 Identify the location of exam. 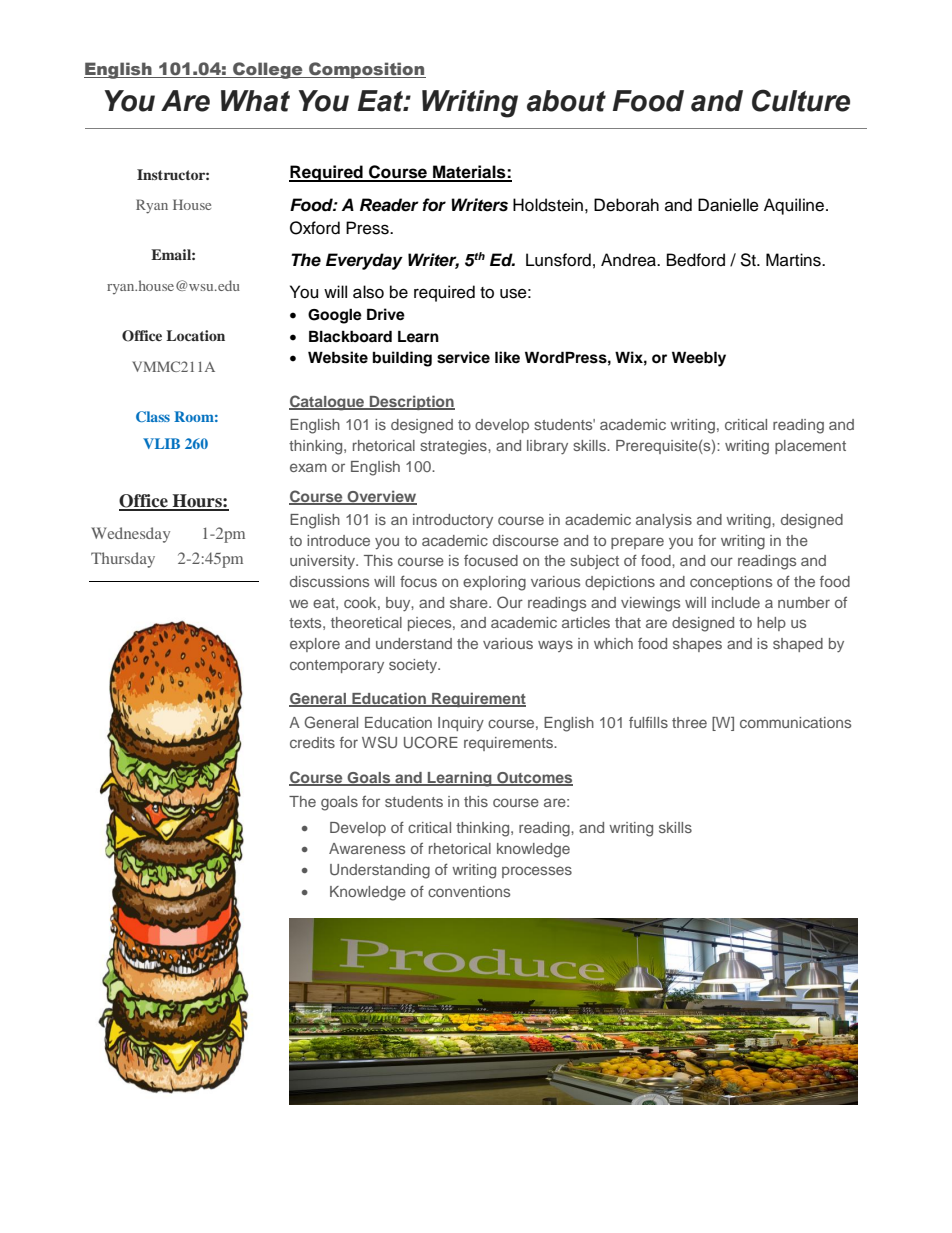
(308, 467).
